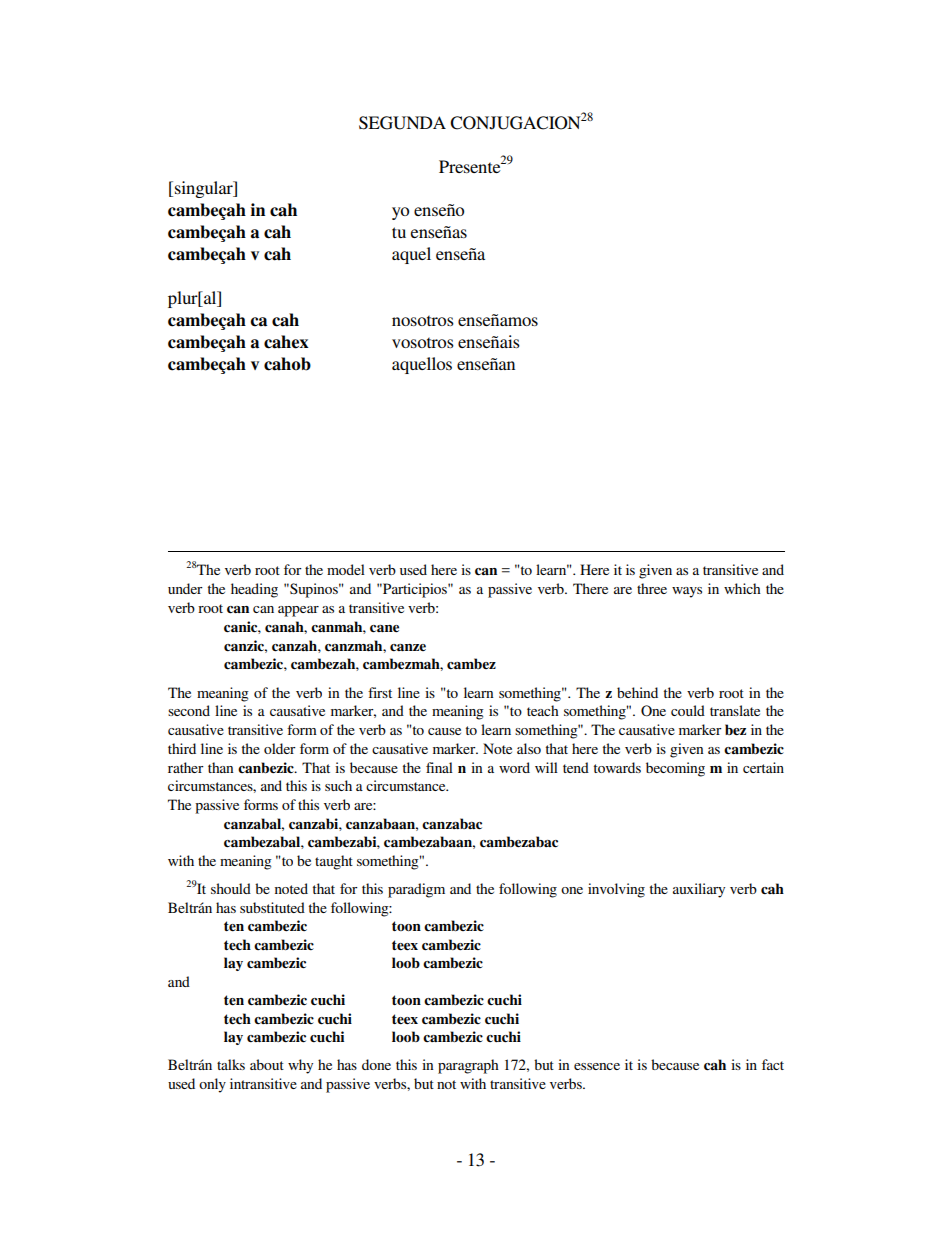 The image size is (952, 1233). I want to click on which, so click(742, 588).
